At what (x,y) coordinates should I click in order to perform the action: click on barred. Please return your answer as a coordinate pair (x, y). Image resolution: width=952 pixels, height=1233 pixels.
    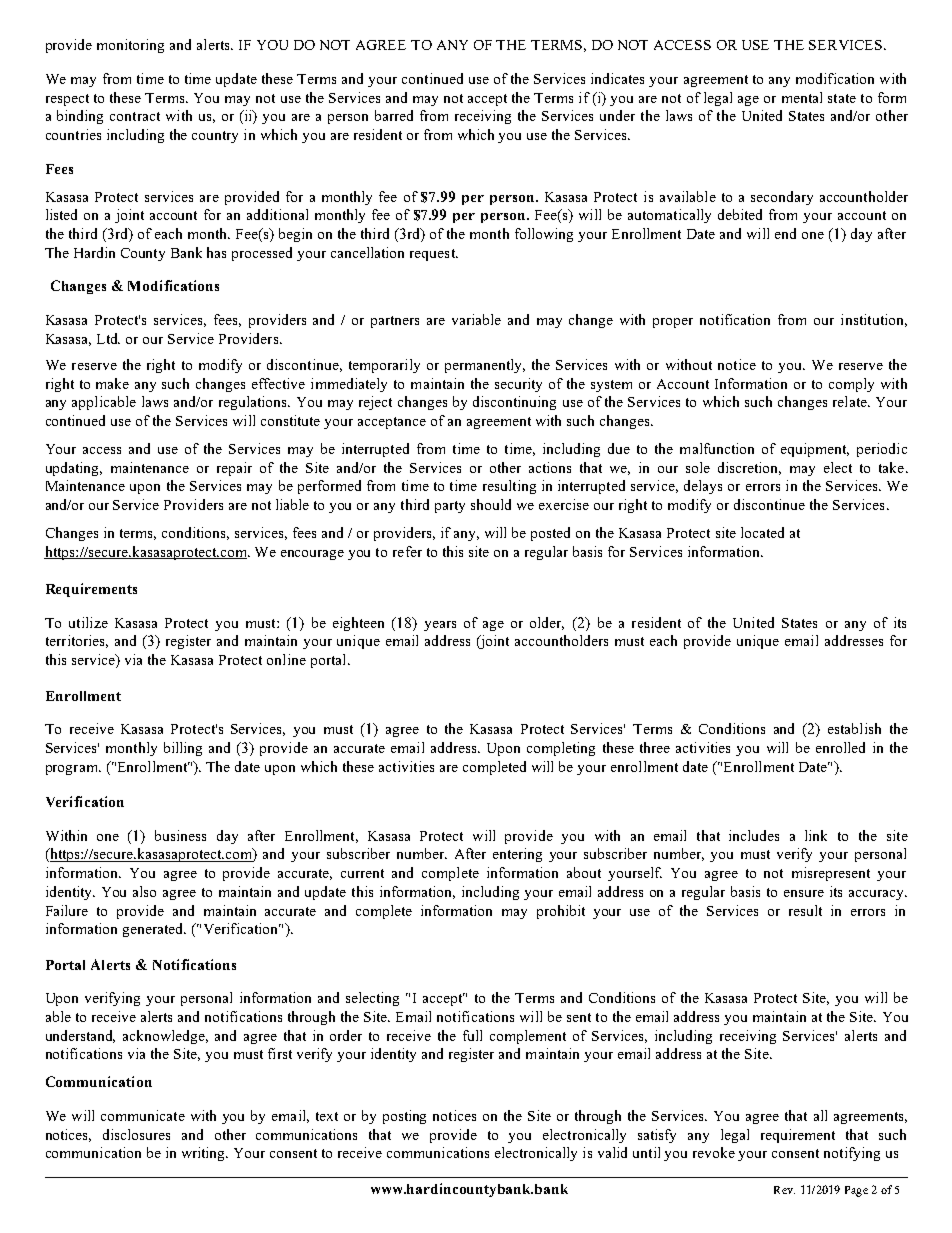
    Looking at the image, I should click on (394, 115).
